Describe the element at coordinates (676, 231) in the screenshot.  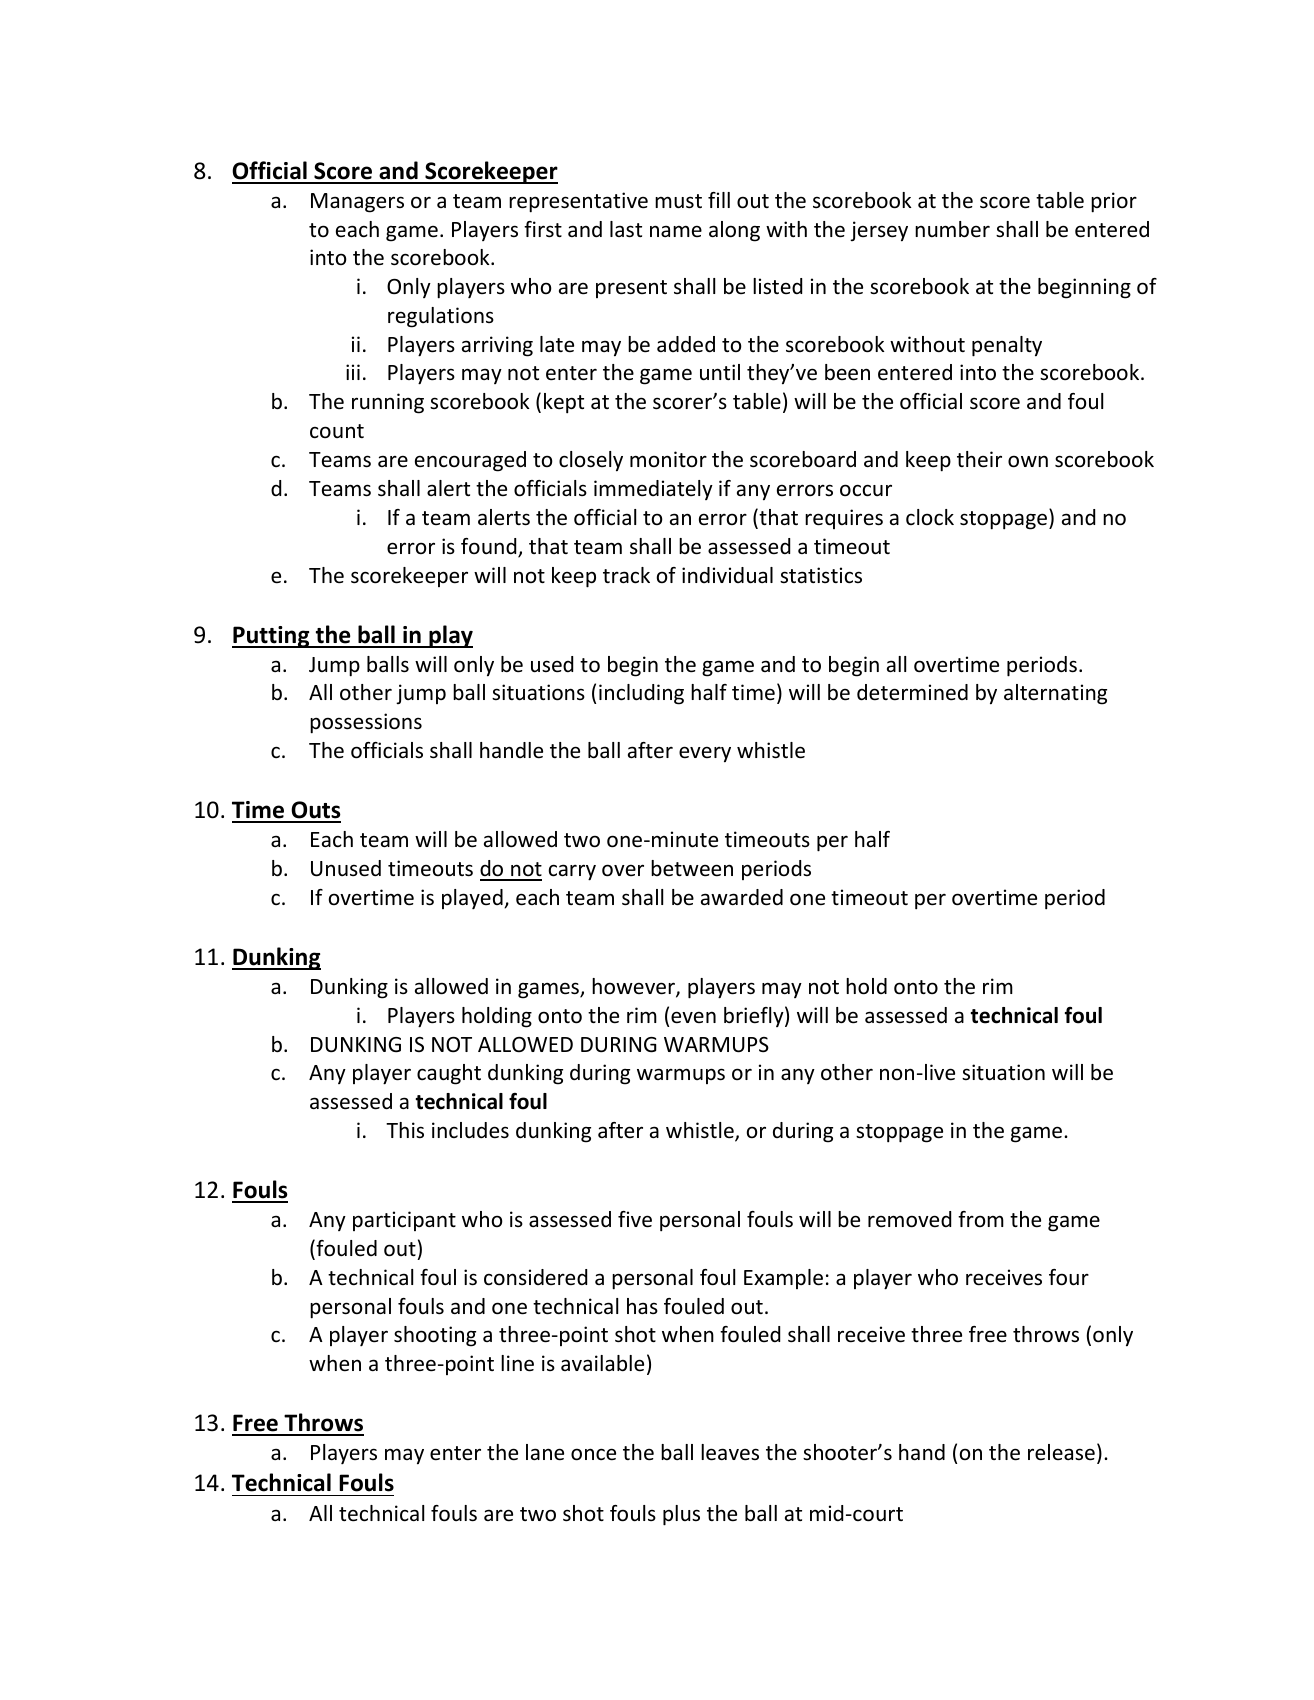
I see `name` at that location.
